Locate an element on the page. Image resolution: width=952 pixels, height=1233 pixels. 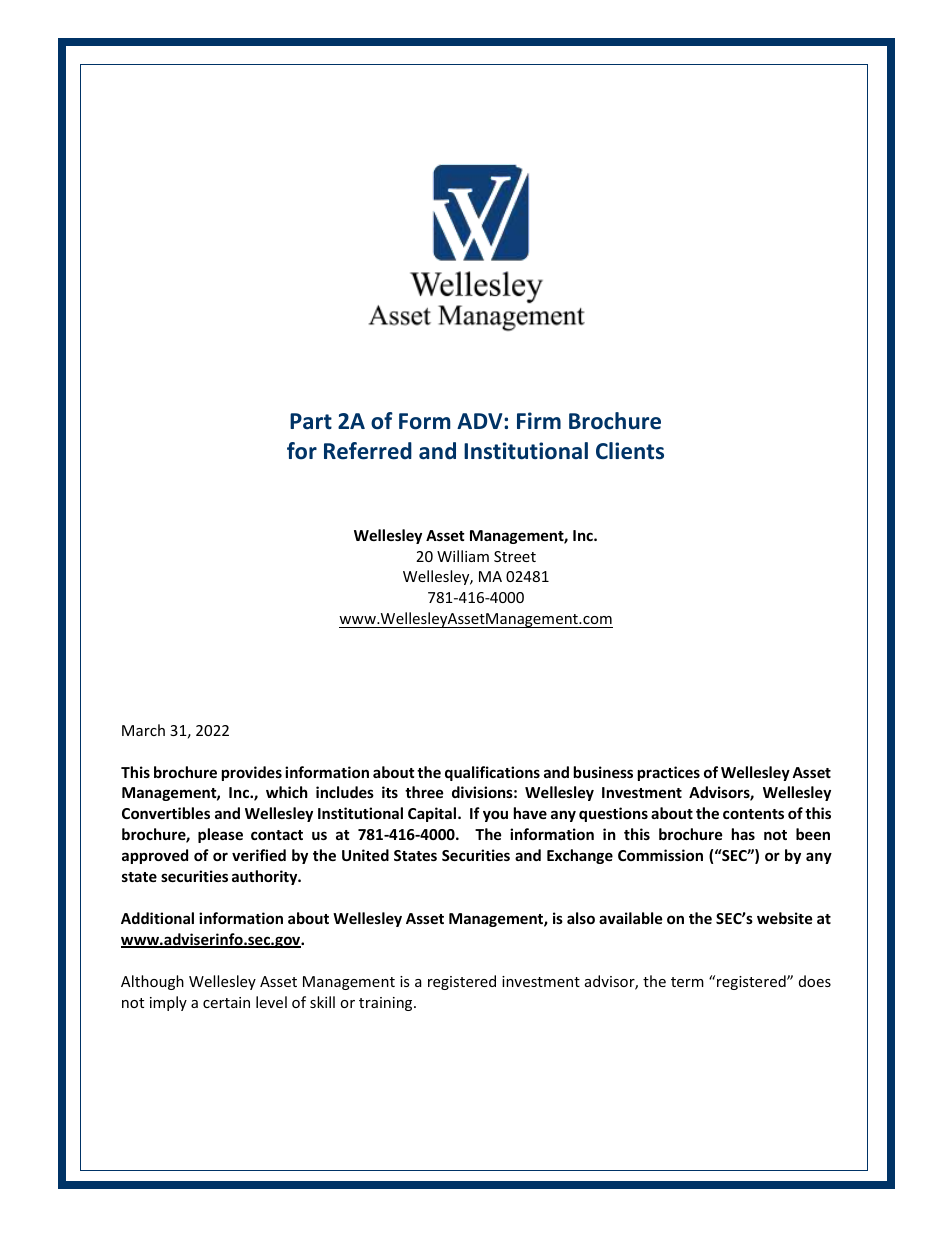
Referred is located at coordinates (368, 451).
